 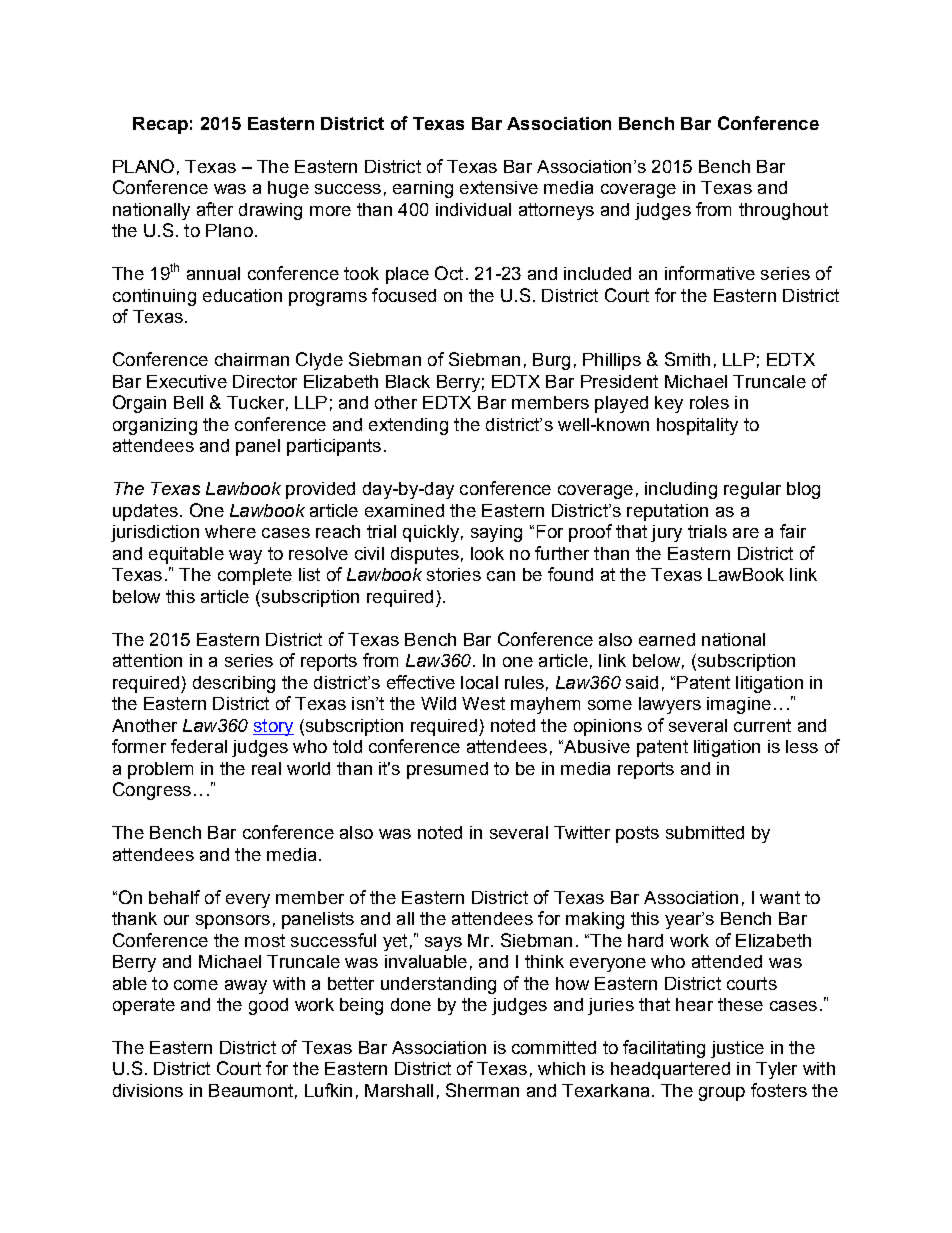 What do you see at coordinates (187, 381) in the screenshot?
I see `Executive` at bounding box center [187, 381].
